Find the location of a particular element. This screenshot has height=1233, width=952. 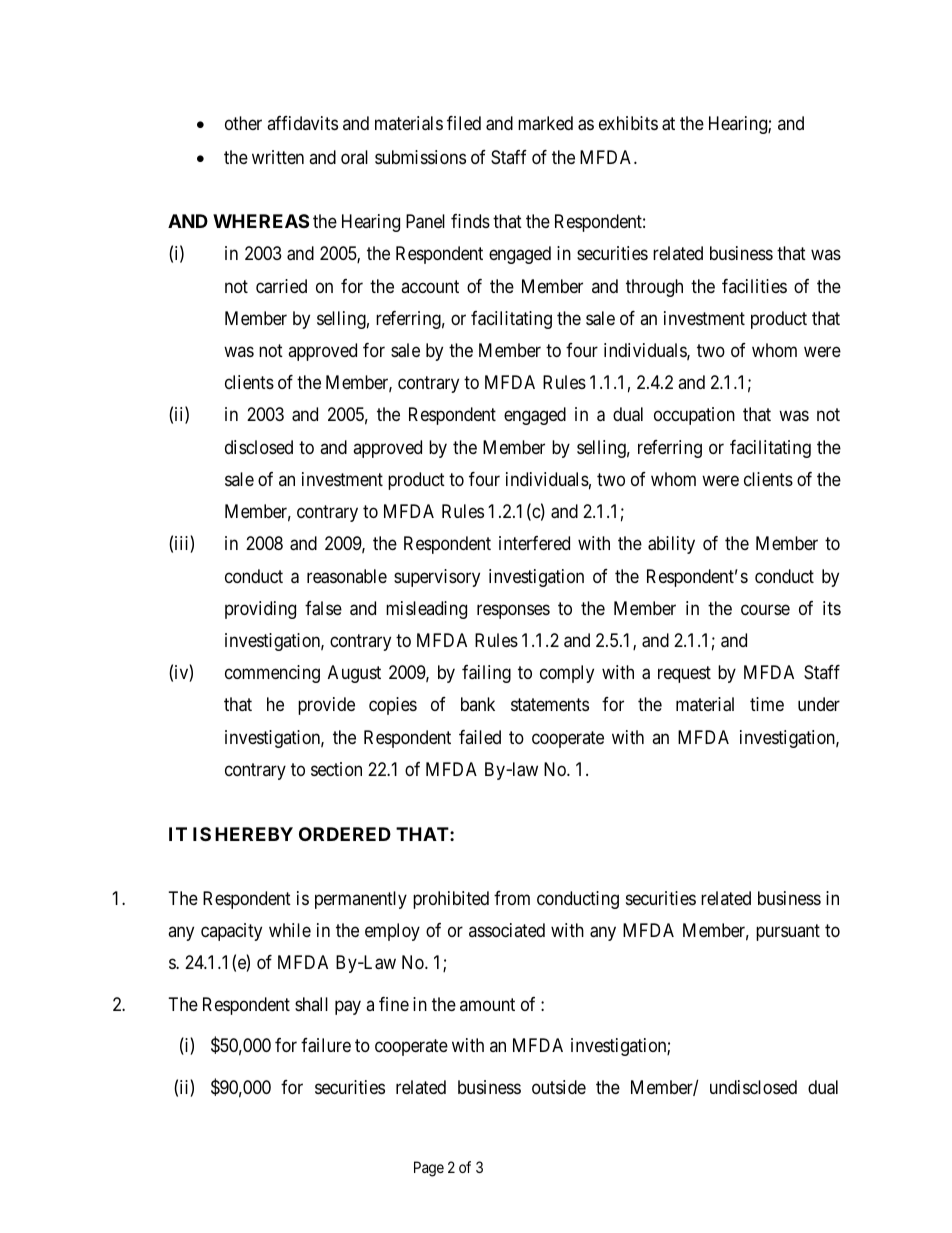

commencing is located at coordinates (272, 674).
